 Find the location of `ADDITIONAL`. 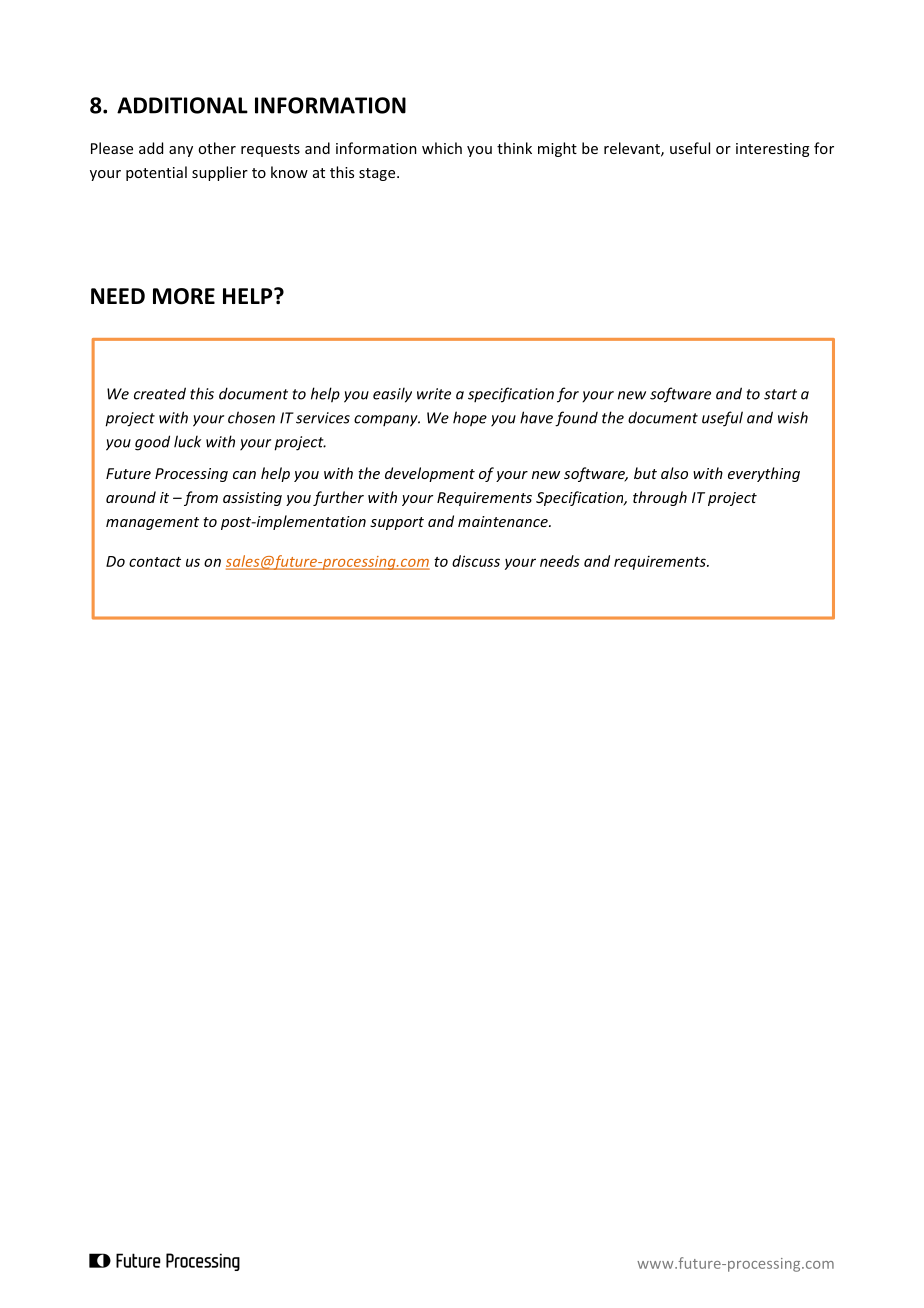

ADDITIONAL is located at coordinates (182, 105).
